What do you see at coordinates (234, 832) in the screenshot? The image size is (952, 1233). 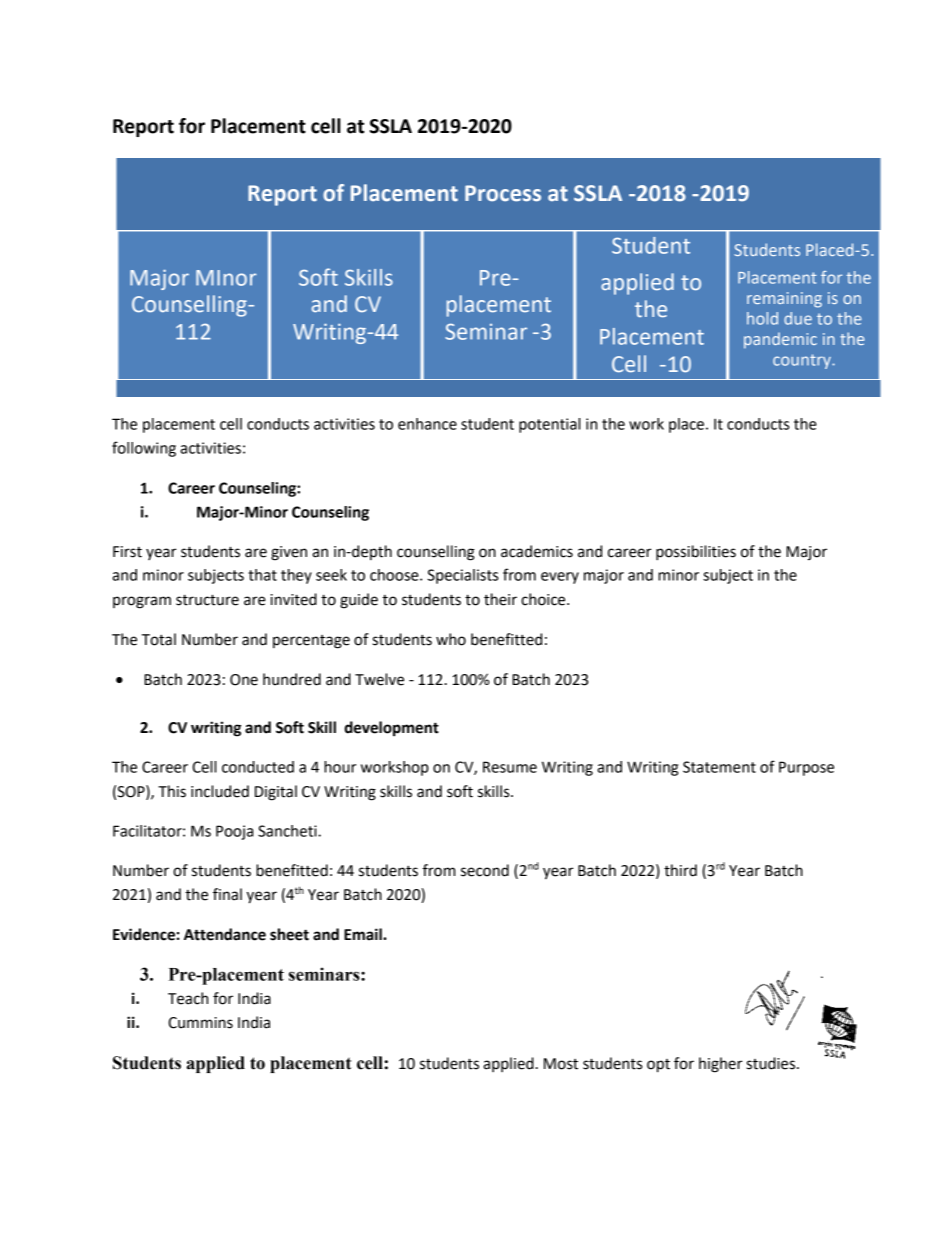 I see `Pooja` at bounding box center [234, 832].
